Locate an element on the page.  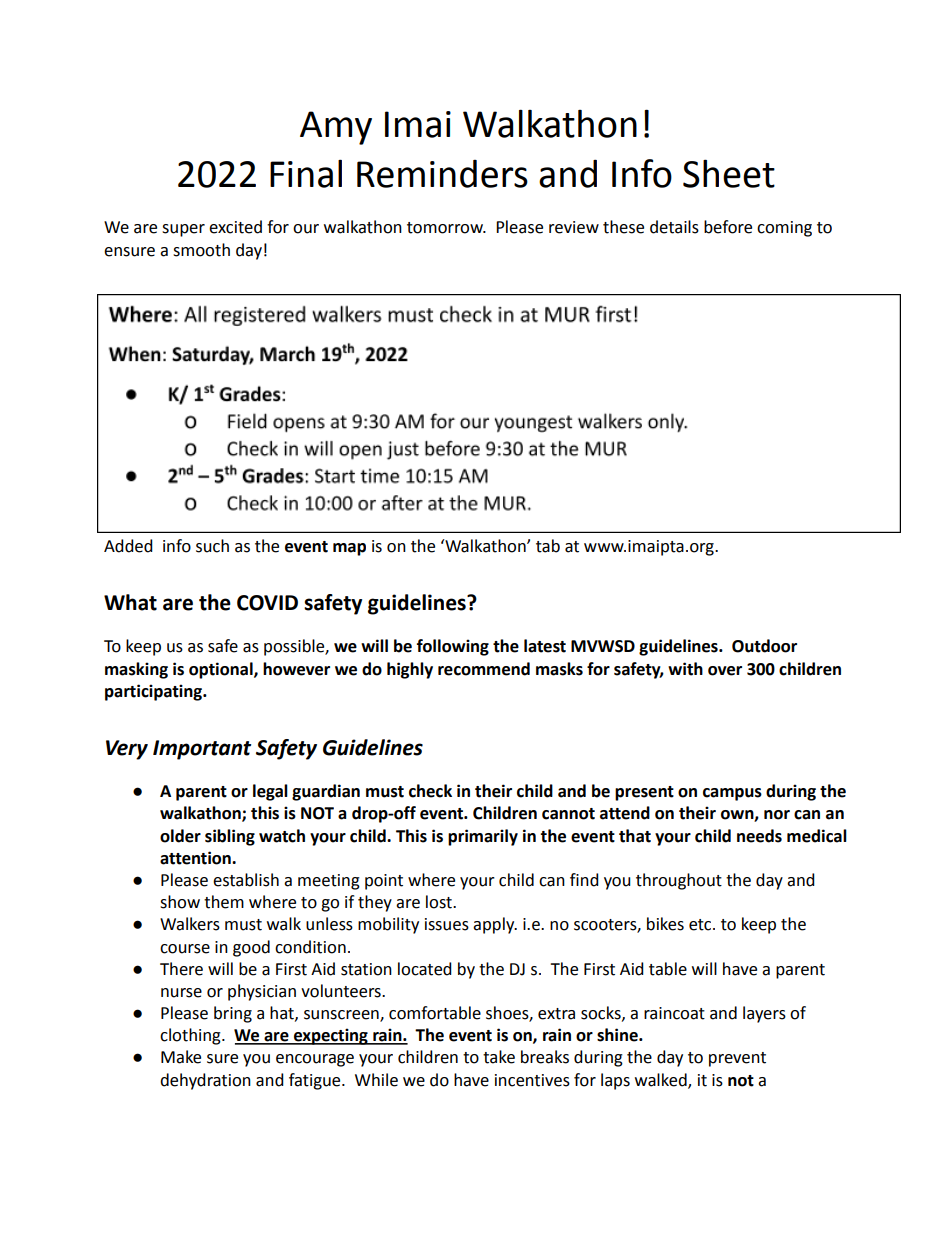
sibling is located at coordinates (230, 837).
